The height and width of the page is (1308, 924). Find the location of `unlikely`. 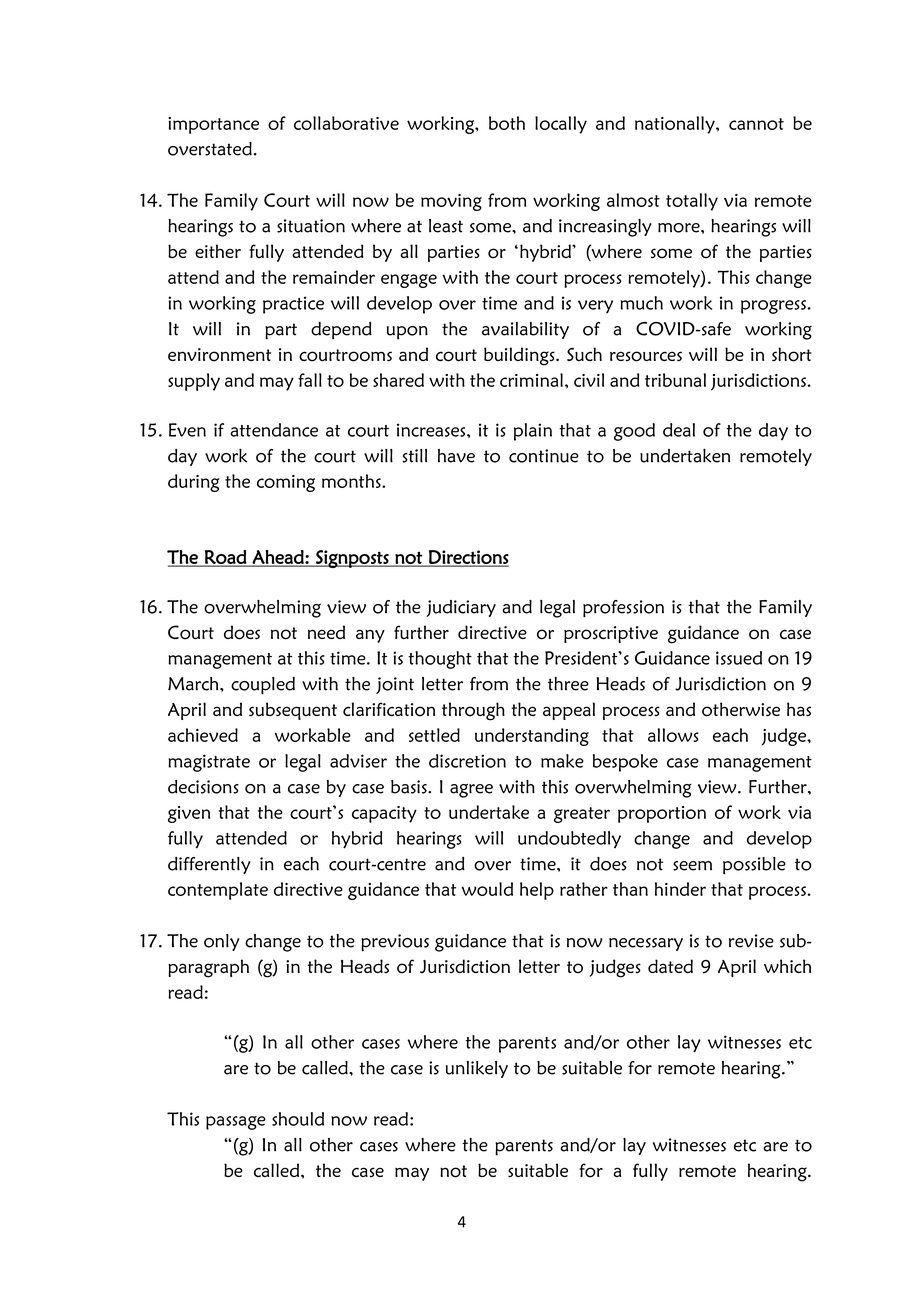

unlikely is located at coordinates (477, 1069).
